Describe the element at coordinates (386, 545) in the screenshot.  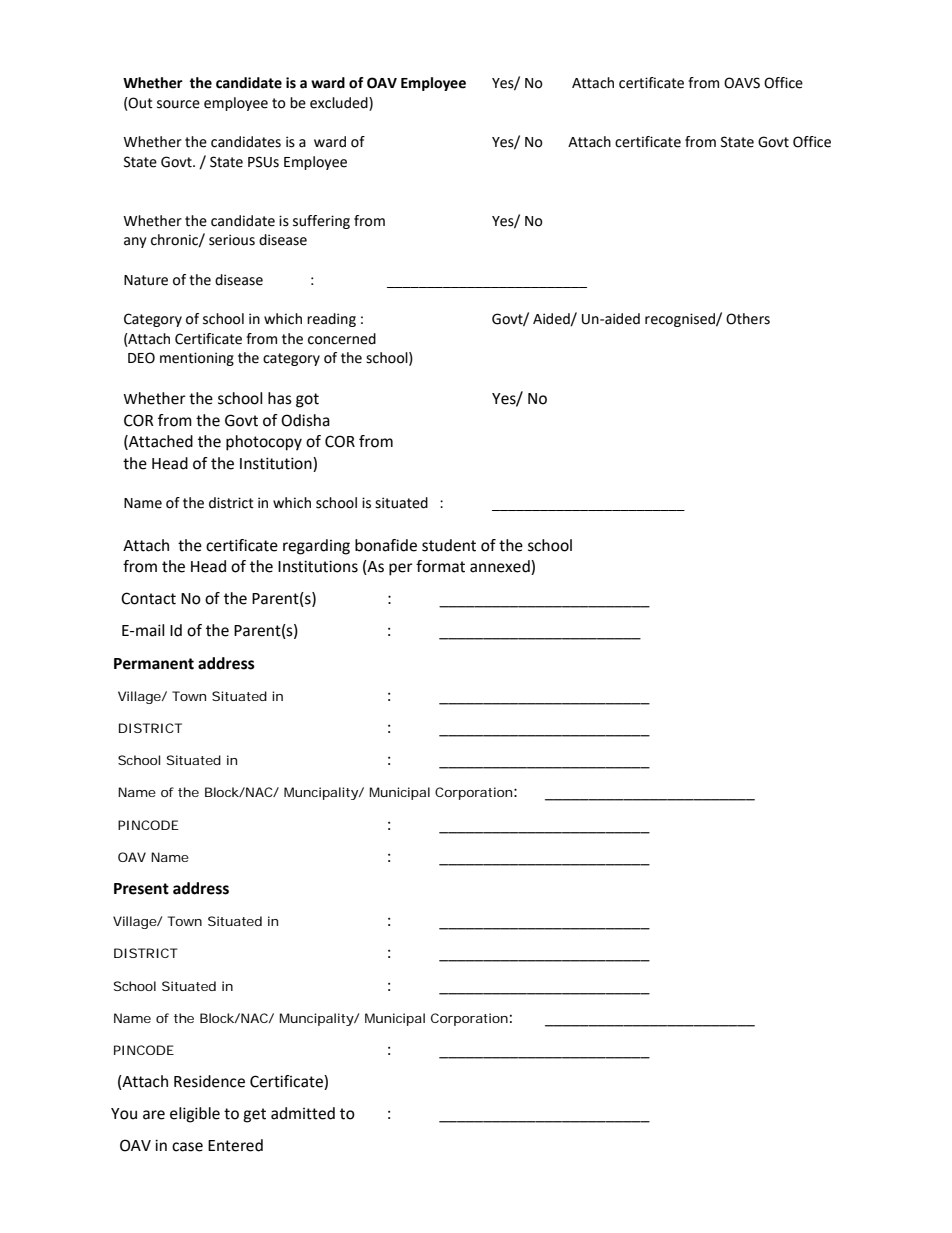
I see `bonafide` at that location.
